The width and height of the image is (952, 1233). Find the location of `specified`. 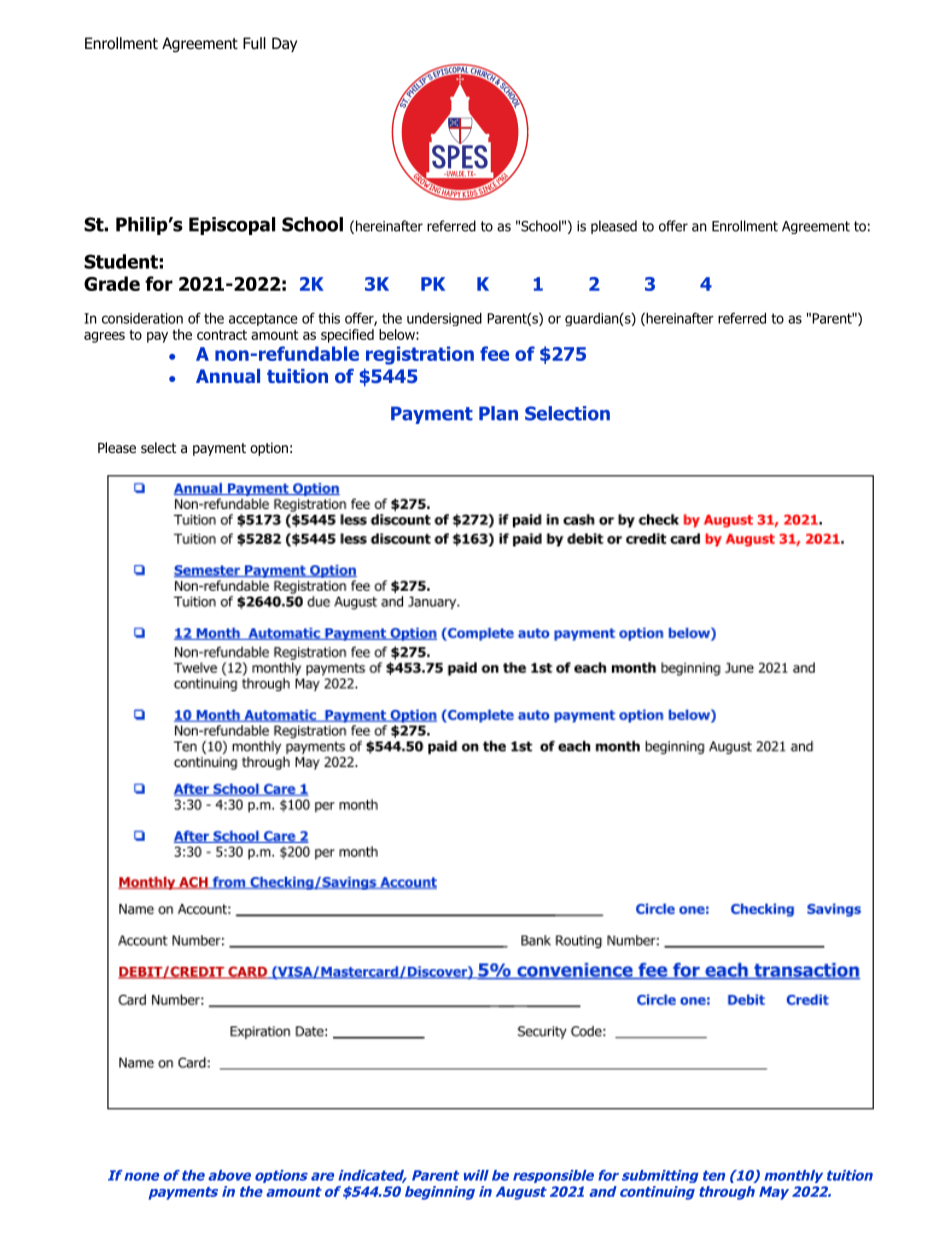

specified is located at coordinates (347, 336).
